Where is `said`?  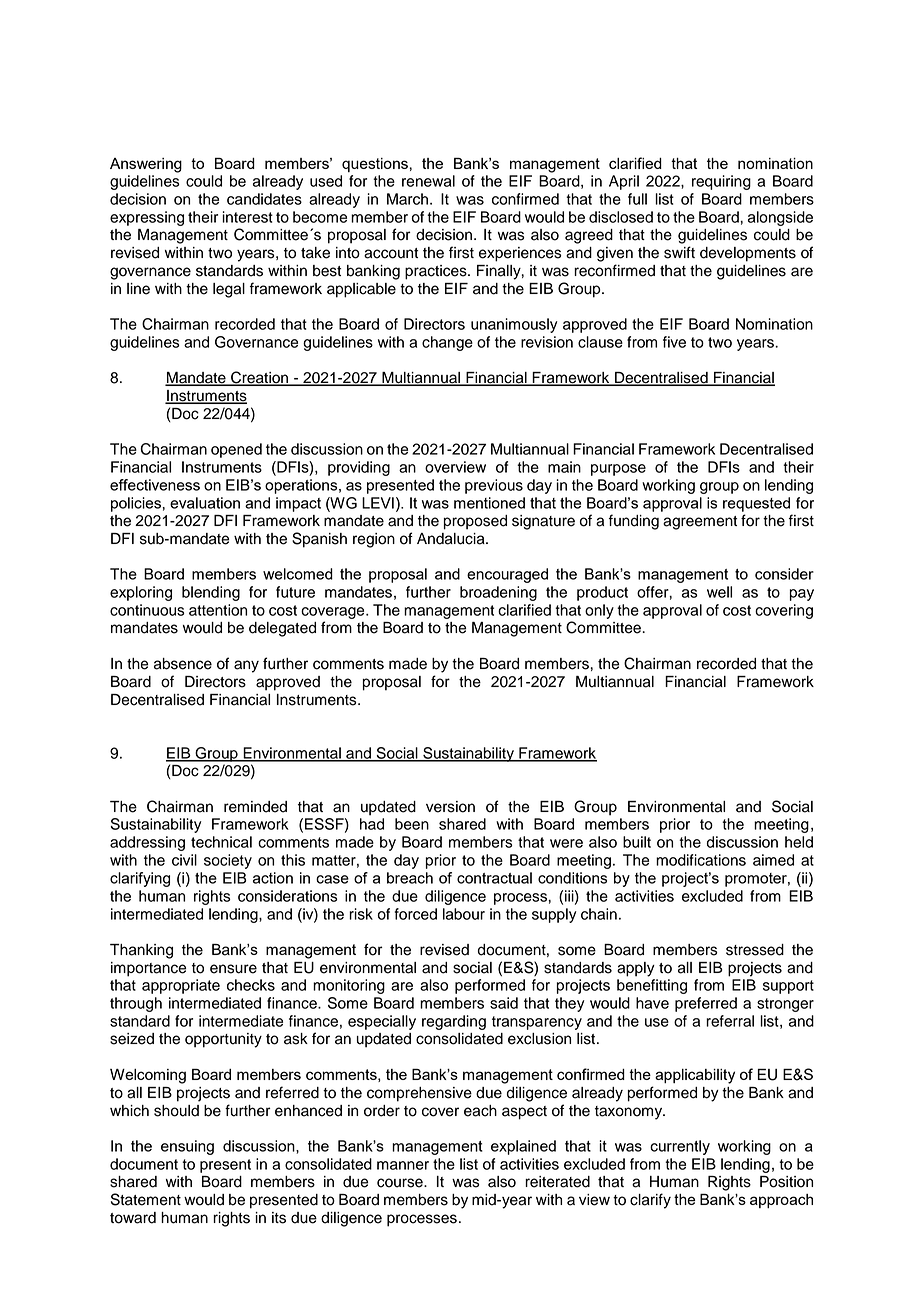 said is located at coordinates (504, 1003).
